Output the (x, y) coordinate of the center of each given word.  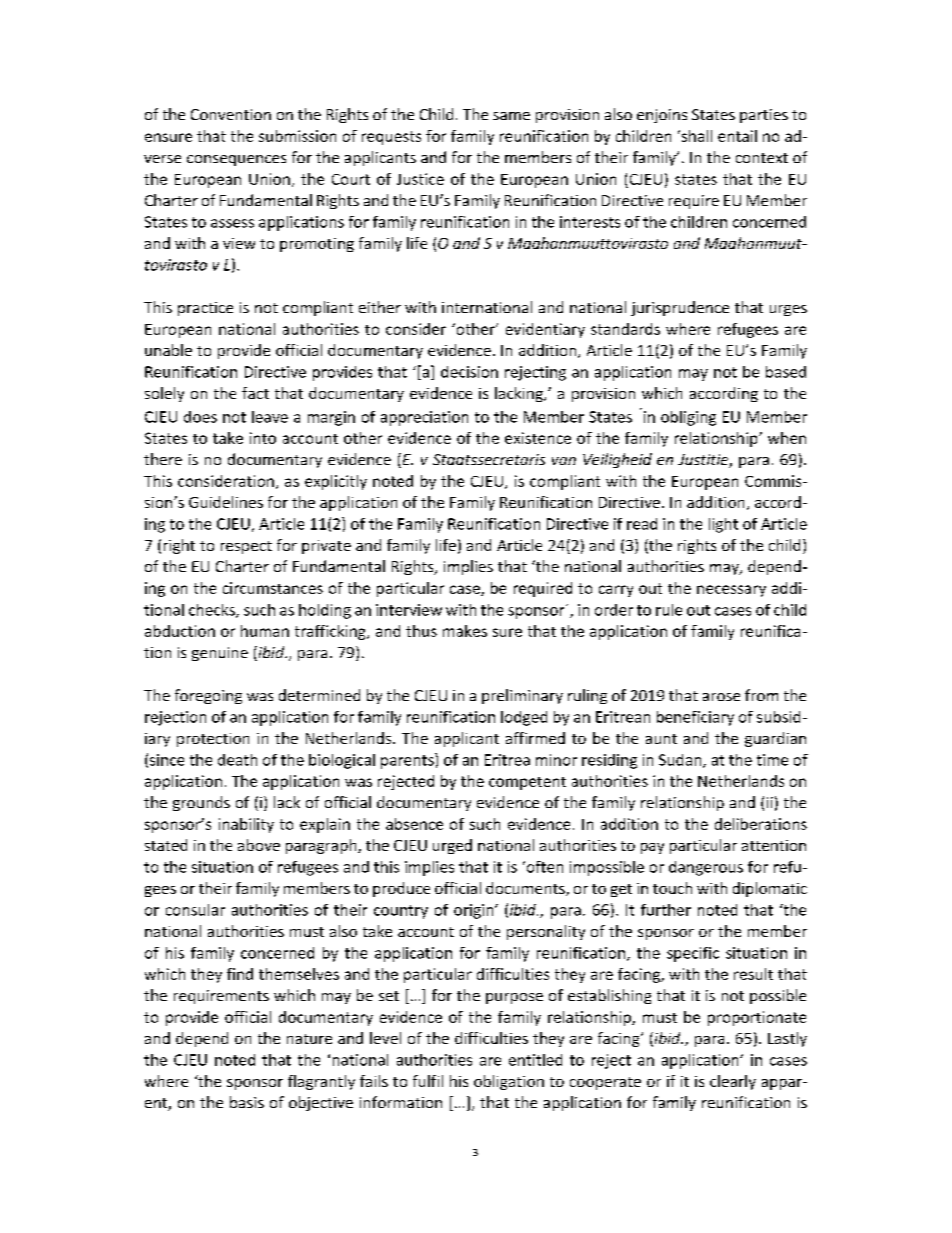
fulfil (428, 1081)
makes (465, 631)
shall (695, 136)
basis (247, 1102)
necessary (731, 591)
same (511, 116)
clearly (733, 1082)
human (265, 631)
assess (232, 223)
